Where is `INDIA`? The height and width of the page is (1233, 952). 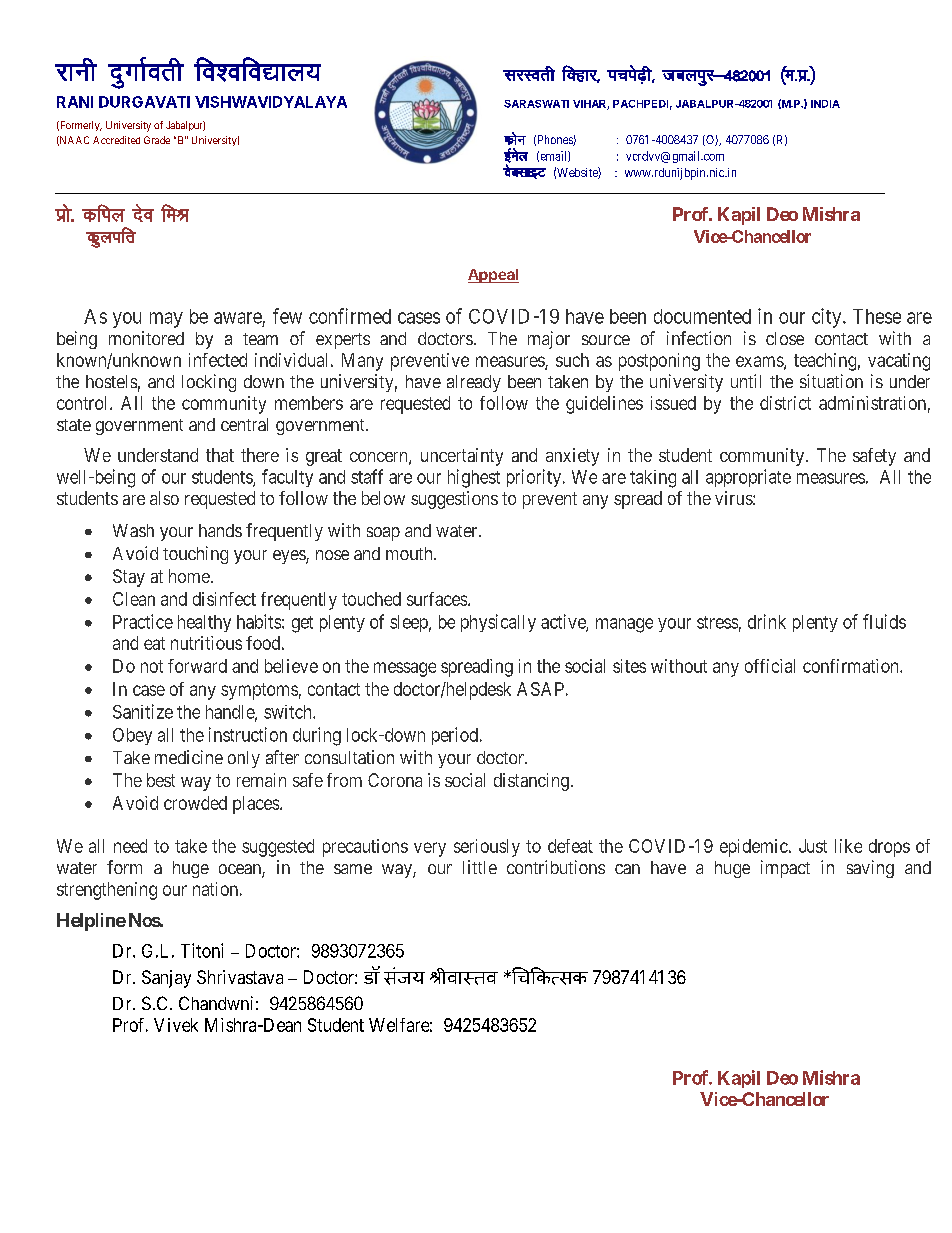 INDIA is located at coordinates (825, 104).
